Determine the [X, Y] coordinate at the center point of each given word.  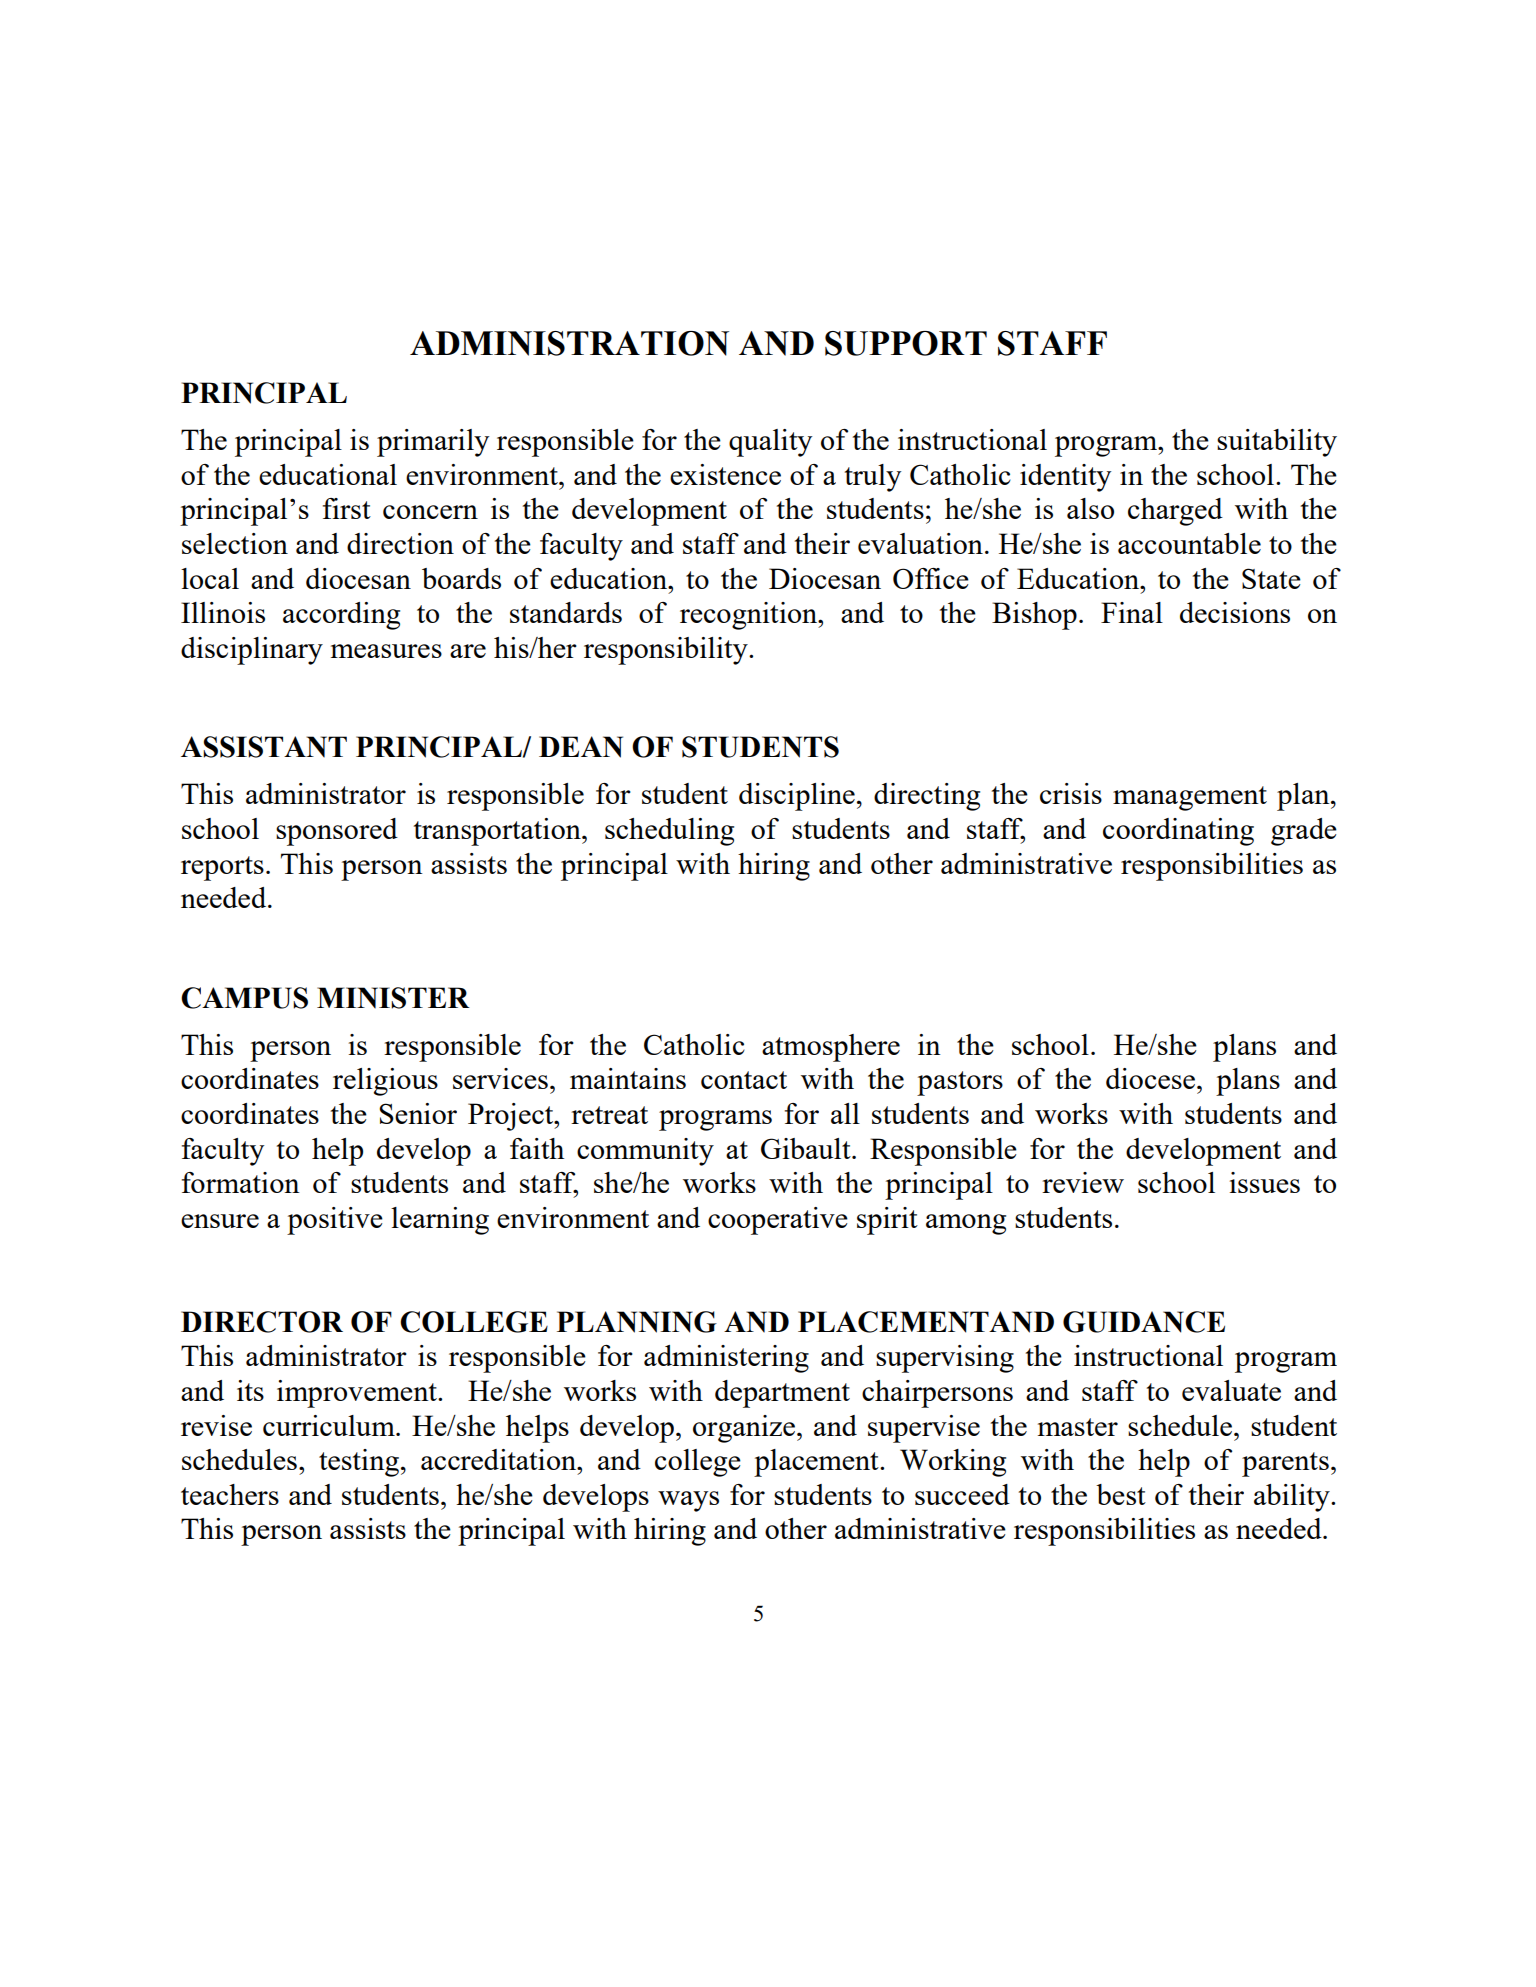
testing [359, 1463]
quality [770, 443]
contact [744, 1080]
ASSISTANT [264, 747]
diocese [1152, 1078]
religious [385, 1082]
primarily [433, 443]
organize [744, 1429]
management [1190, 798]
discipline [797, 797]
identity [1065, 478]
